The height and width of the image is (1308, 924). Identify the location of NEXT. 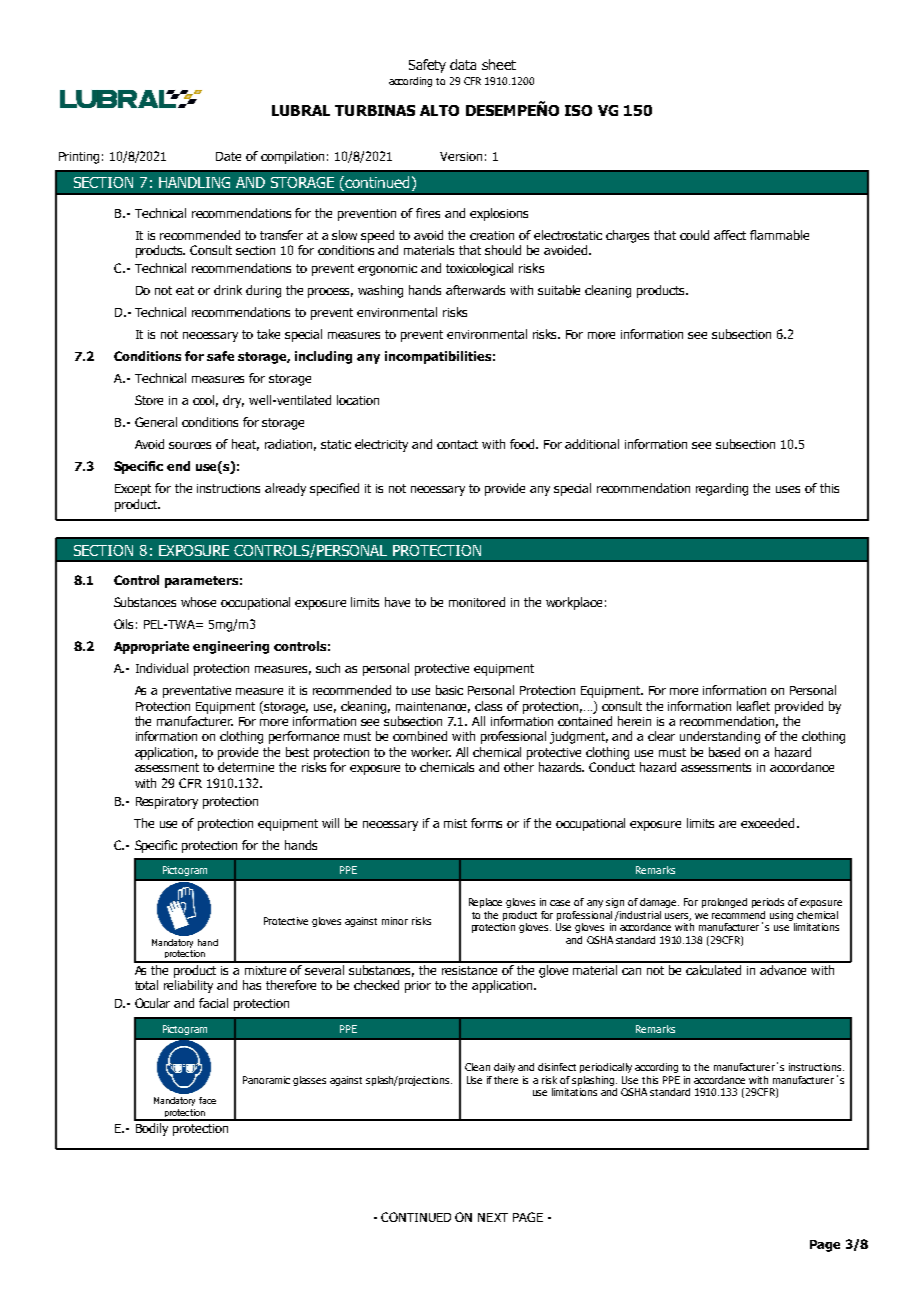
(493, 1217).
